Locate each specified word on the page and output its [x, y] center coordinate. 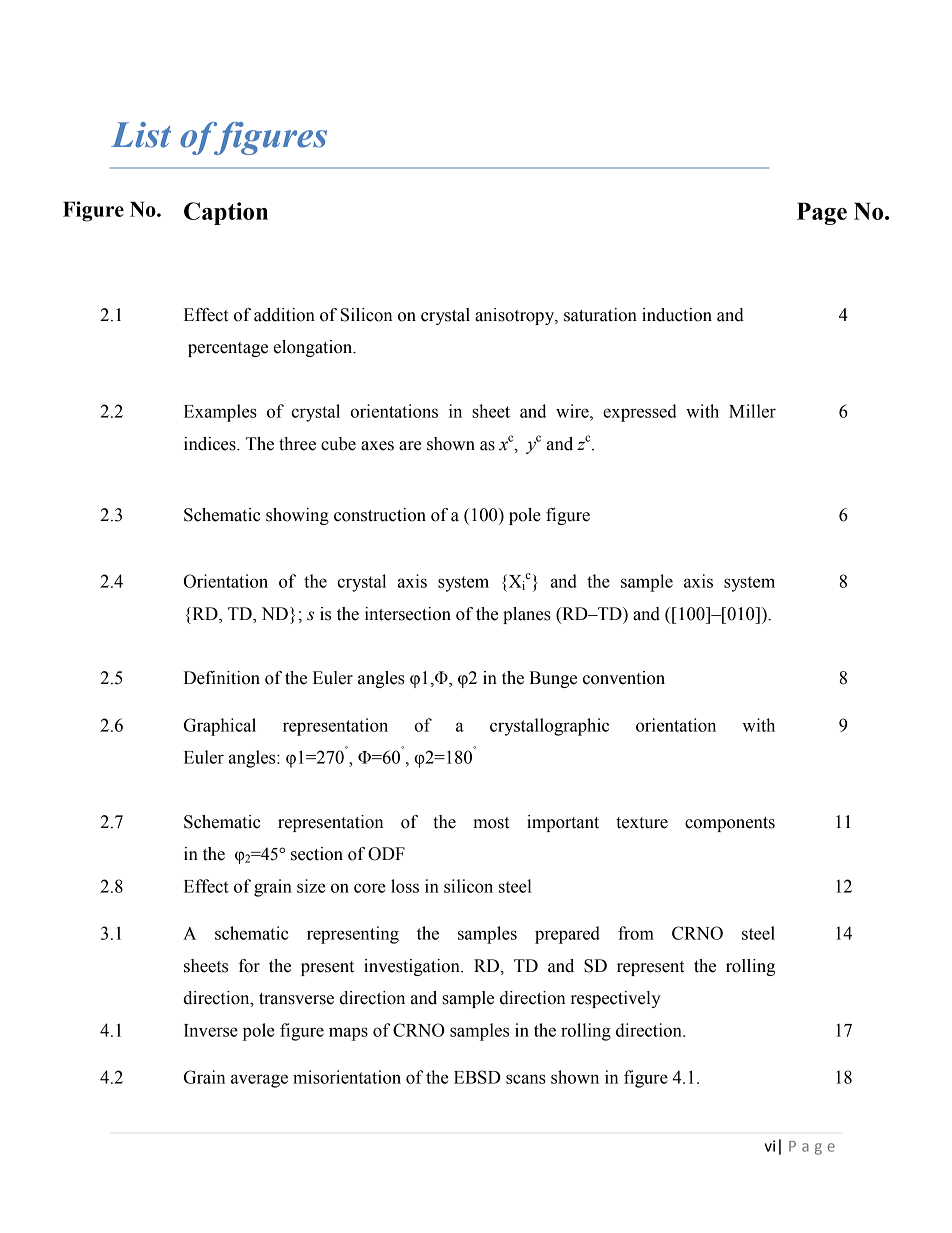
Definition [222, 678]
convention [624, 678]
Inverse [211, 1030]
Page [822, 213]
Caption [226, 213]
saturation [600, 315]
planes [527, 615]
